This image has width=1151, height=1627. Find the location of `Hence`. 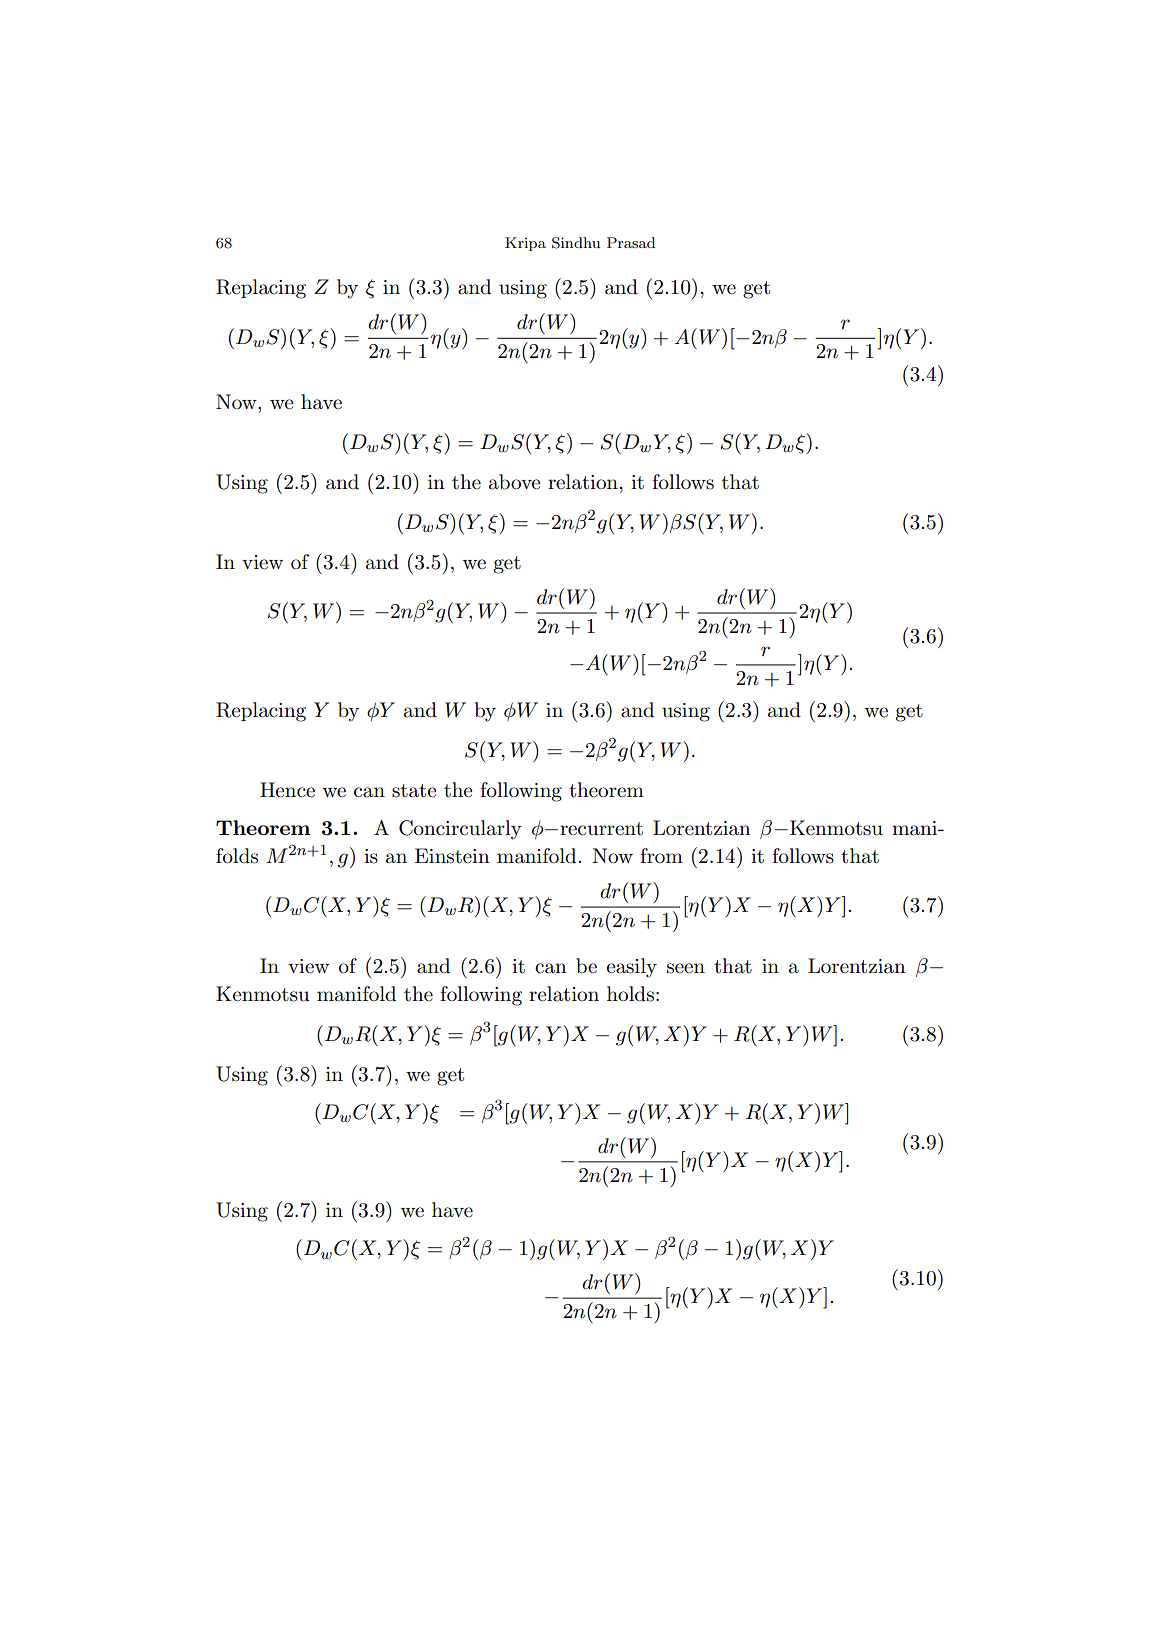

Hence is located at coordinates (287, 790).
